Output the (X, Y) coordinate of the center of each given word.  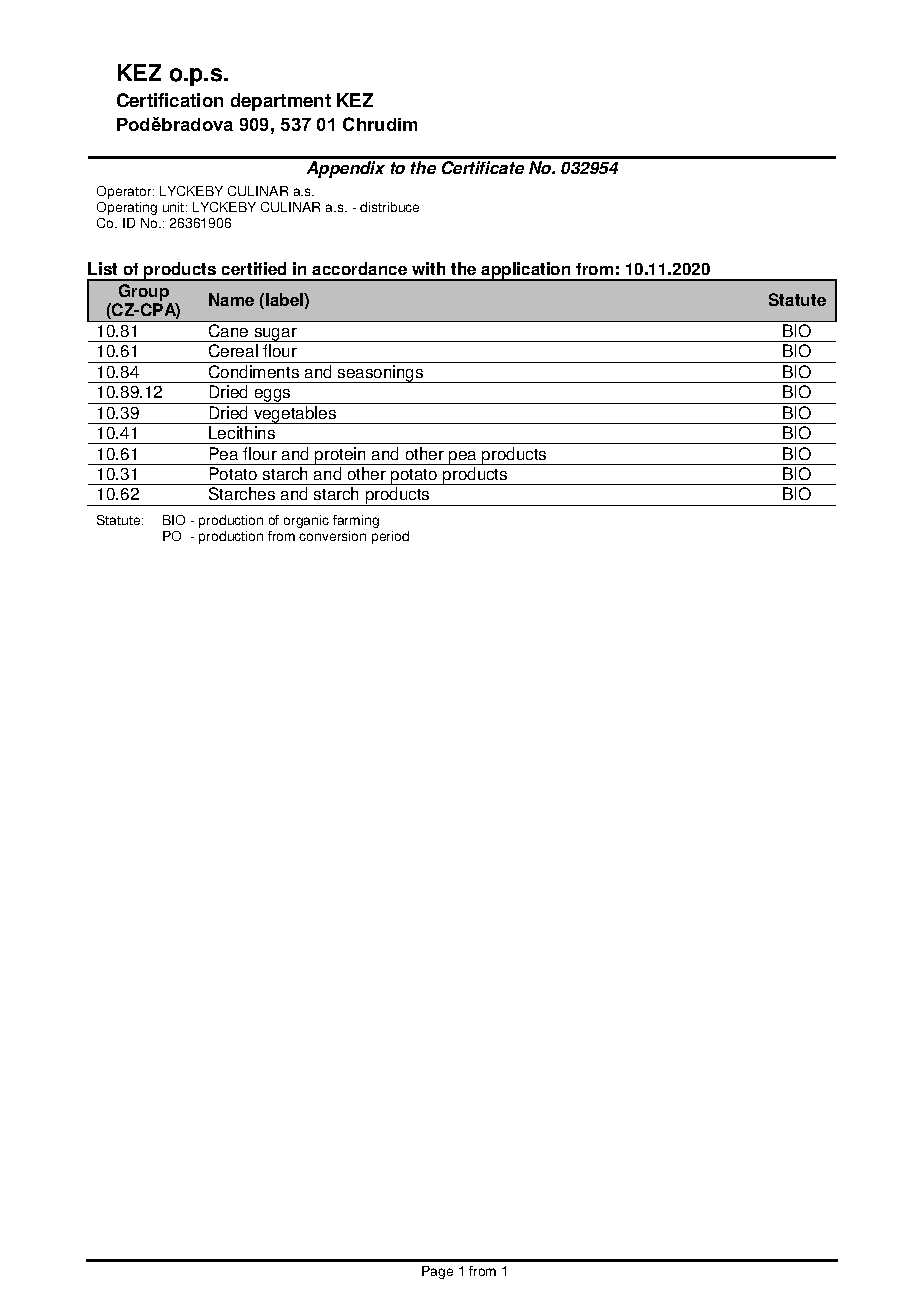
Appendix (346, 169)
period (390, 537)
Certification (170, 100)
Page (437, 1272)
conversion (332, 536)
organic (306, 521)
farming (356, 521)
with (428, 268)
